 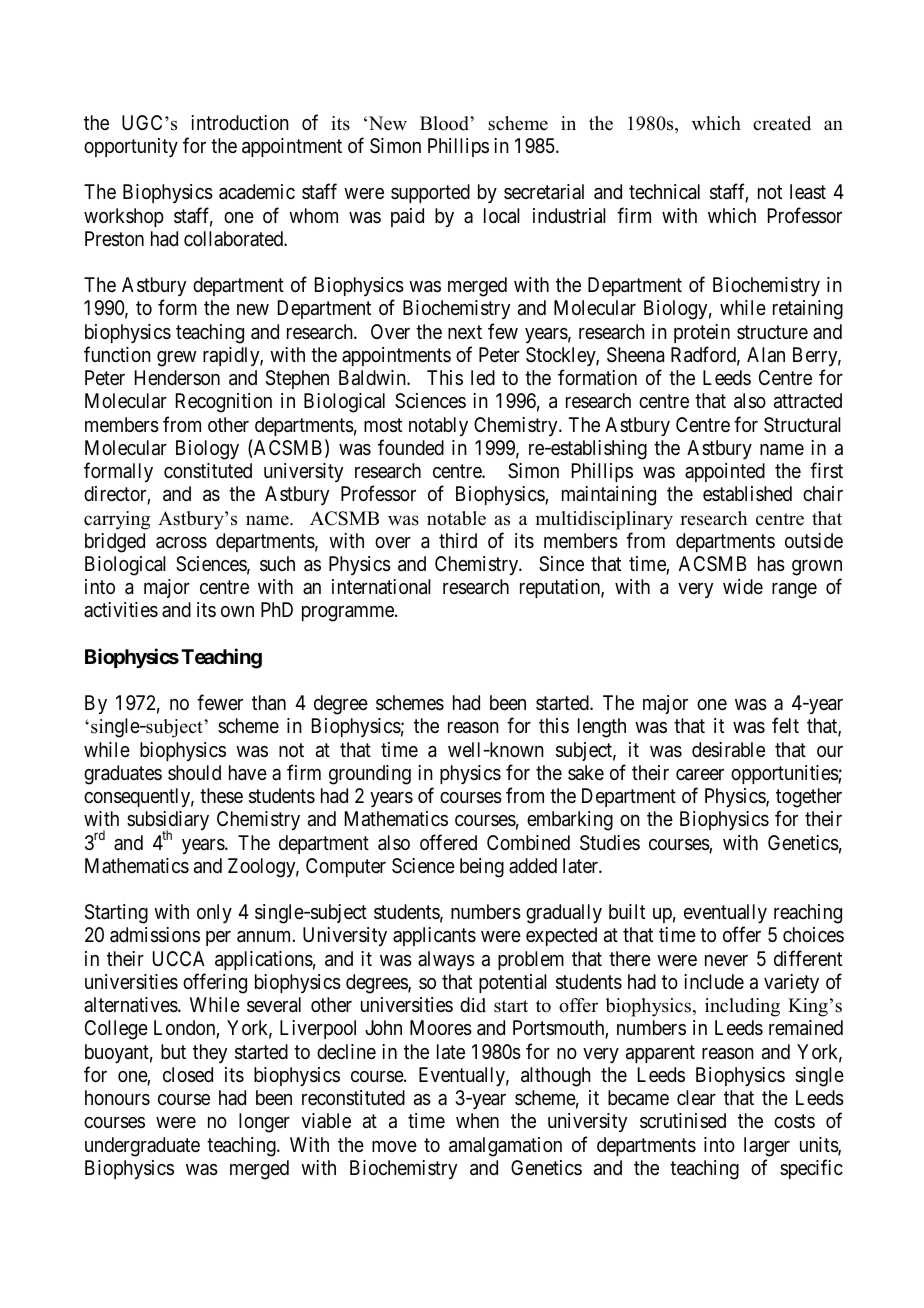 I want to click on fewer, so click(x=220, y=702).
